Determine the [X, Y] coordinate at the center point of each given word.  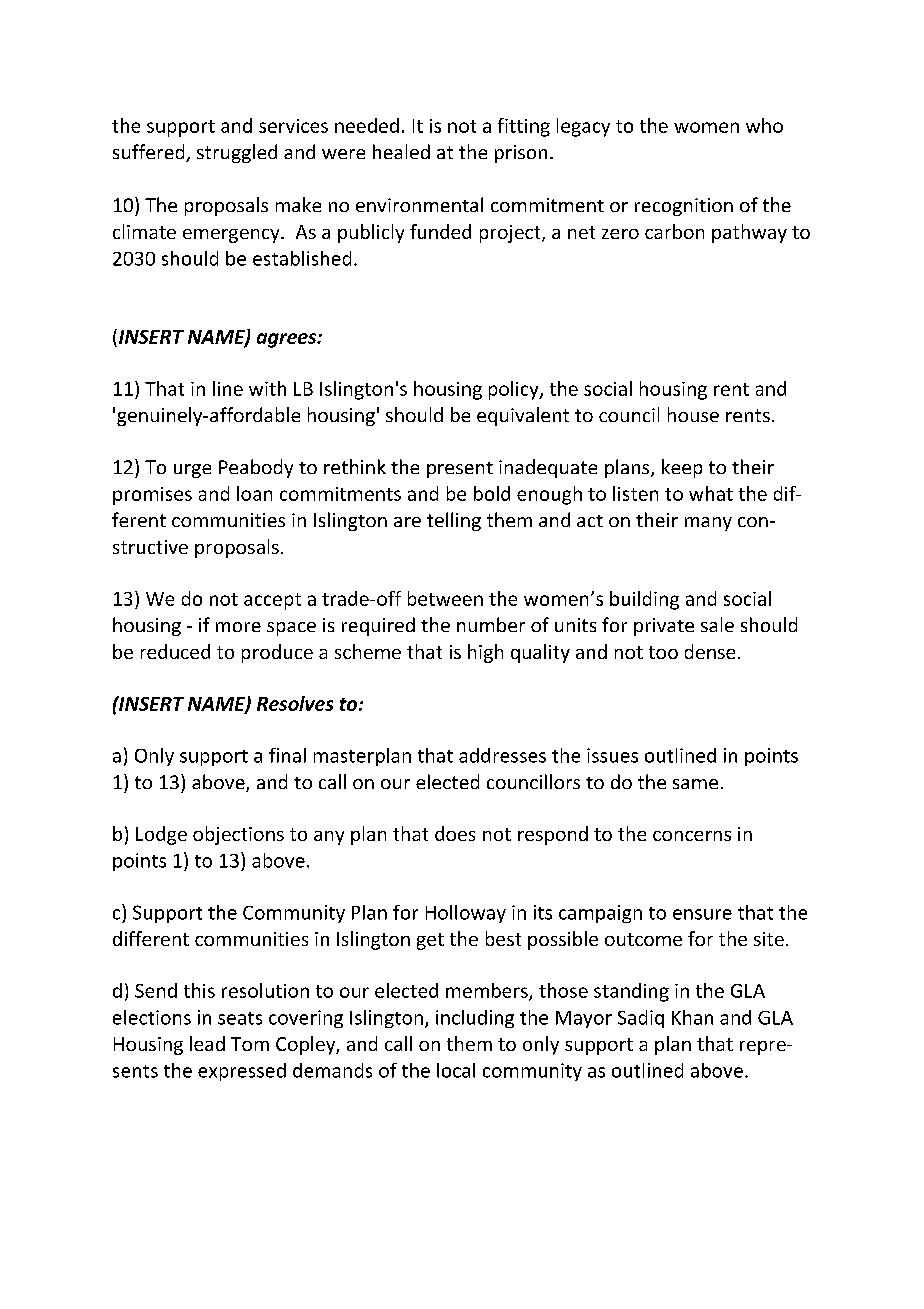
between [445, 598]
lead [207, 1043]
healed [401, 151]
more [238, 627]
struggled [237, 153]
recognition [684, 207]
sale [717, 624]
